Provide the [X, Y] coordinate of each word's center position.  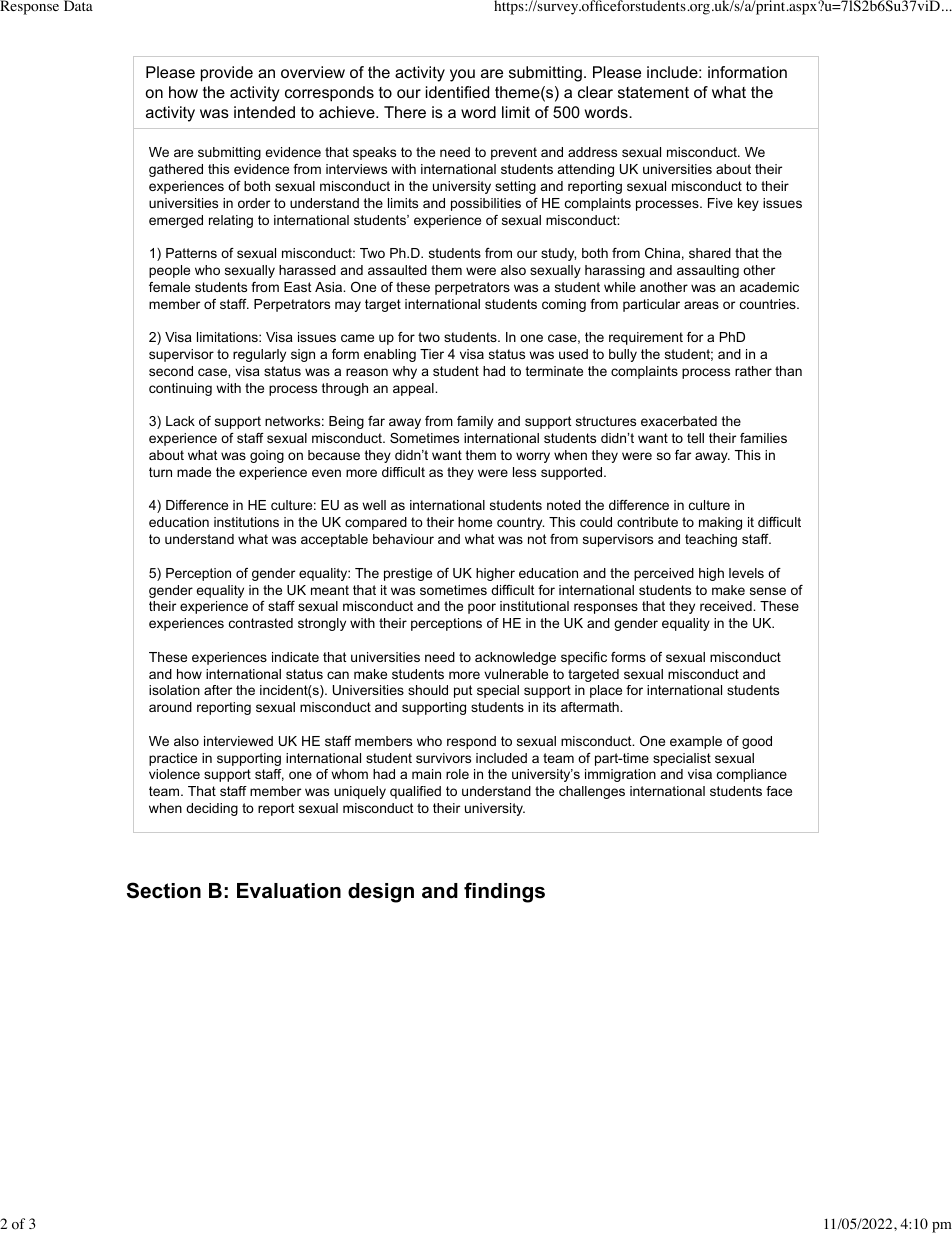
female [169, 287]
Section [164, 890]
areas [701, 305]
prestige [408, 574]
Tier [432, 354]
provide [227, 74]
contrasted [261, 623]
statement [653, 92]
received [727, 606]
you [462, 75]
